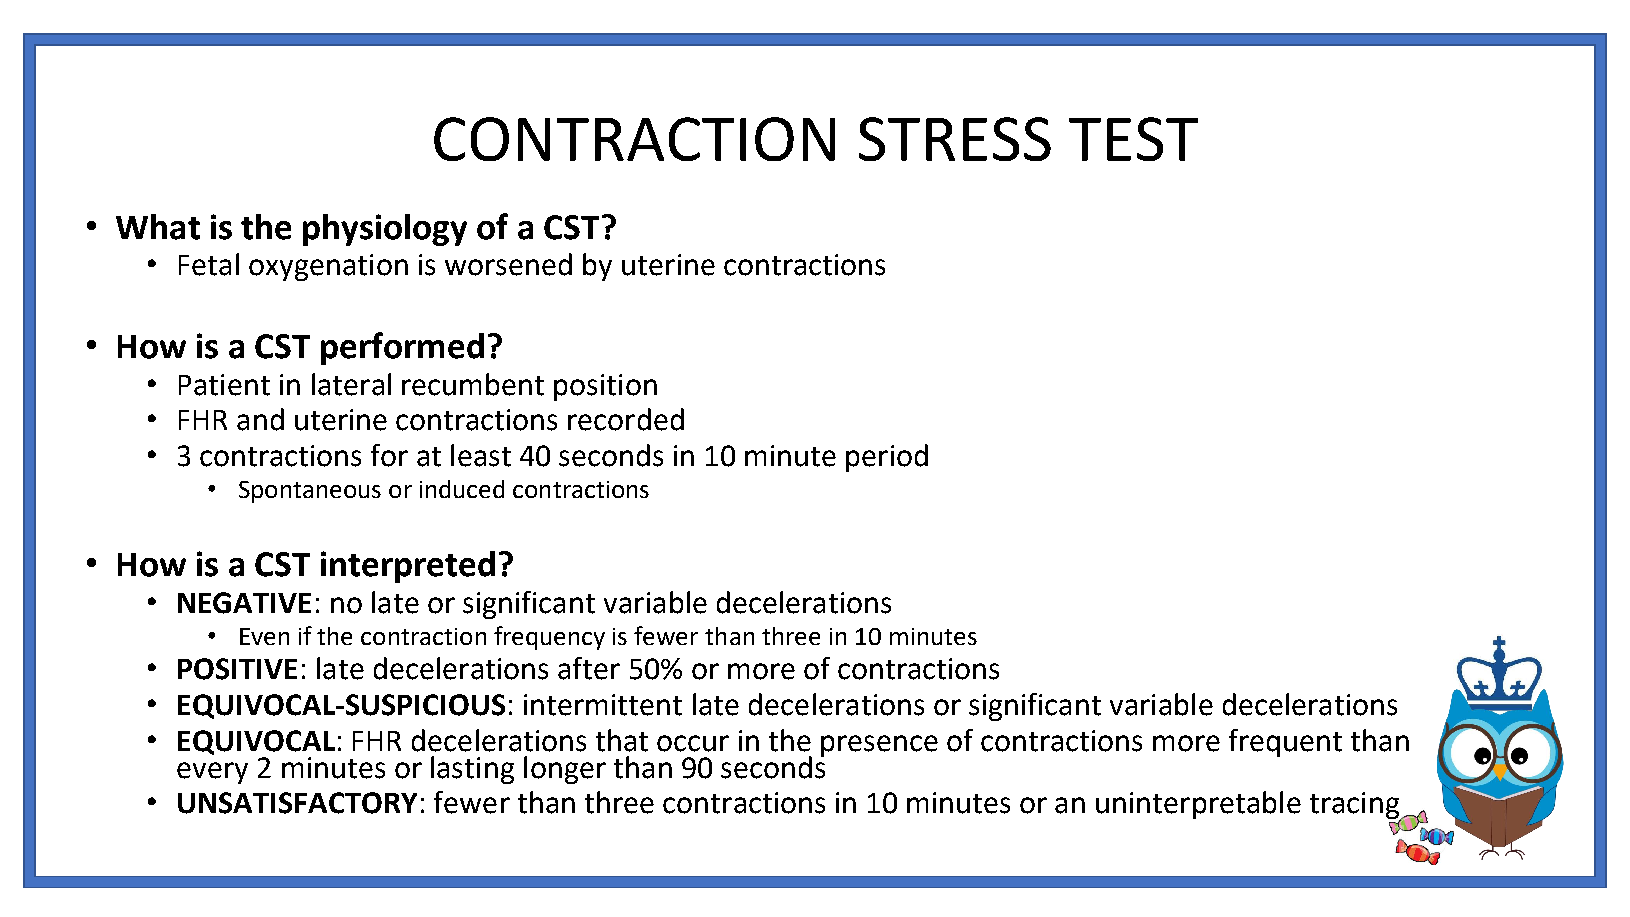 The width and height of the page is (1630, 917). I want to click on least, so click(481, 455).
